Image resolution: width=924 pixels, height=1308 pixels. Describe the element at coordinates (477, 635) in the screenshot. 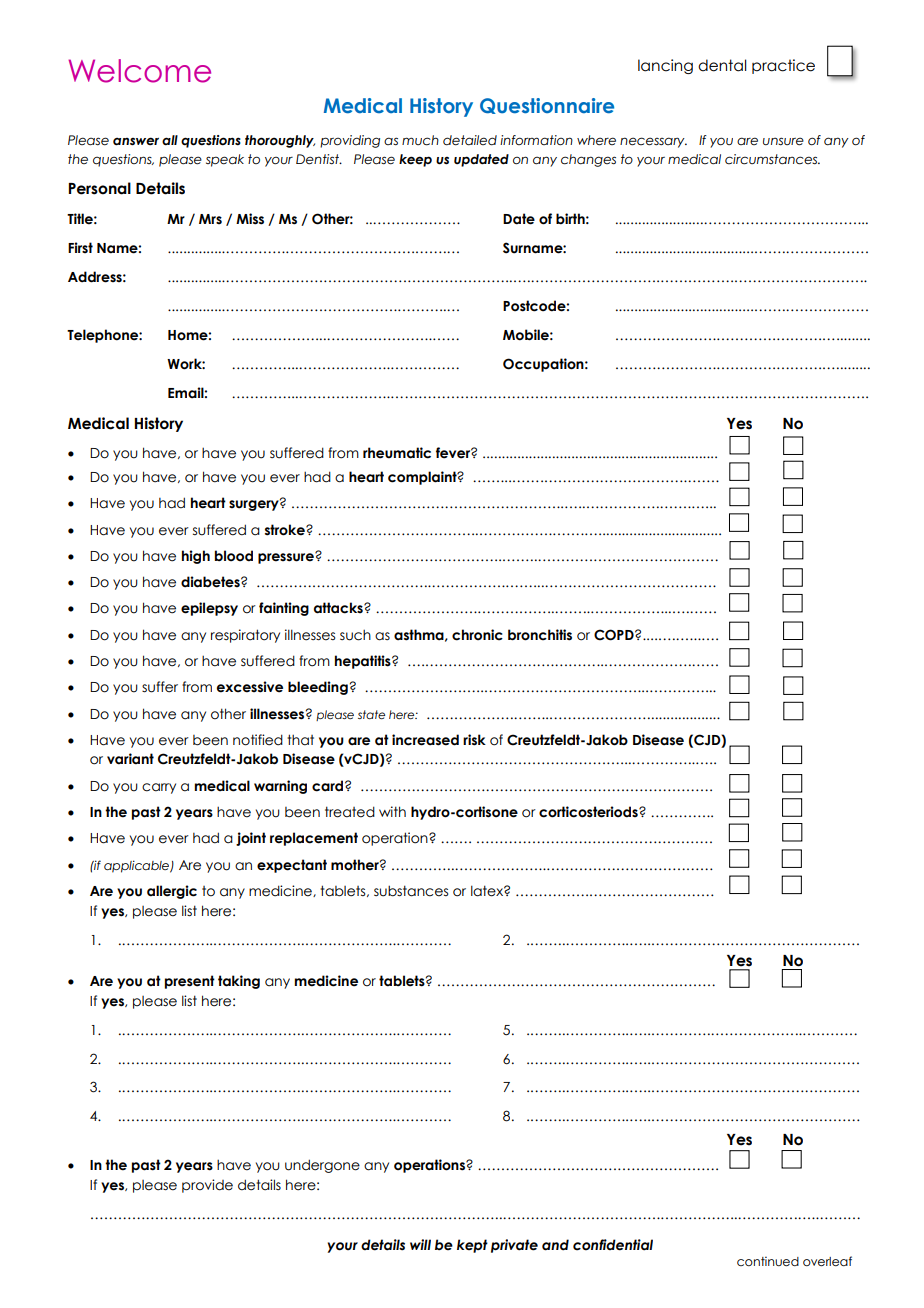

I see `chronic` at that location.
